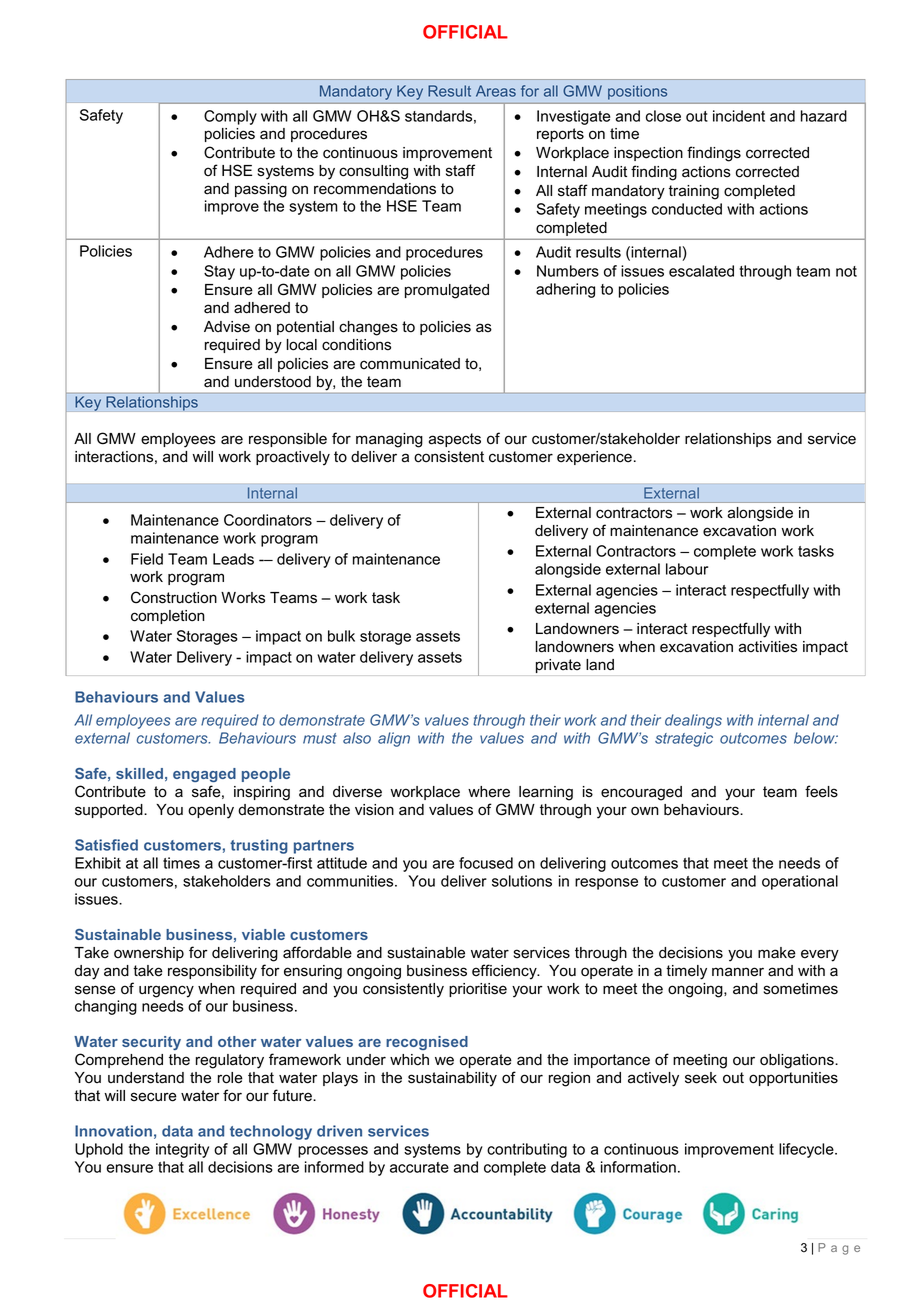 The image size is (924, 1308). What do you see at coordinates (455, 440) in the screenshot?
I see `aspects` at bounding box center [455, 440].
